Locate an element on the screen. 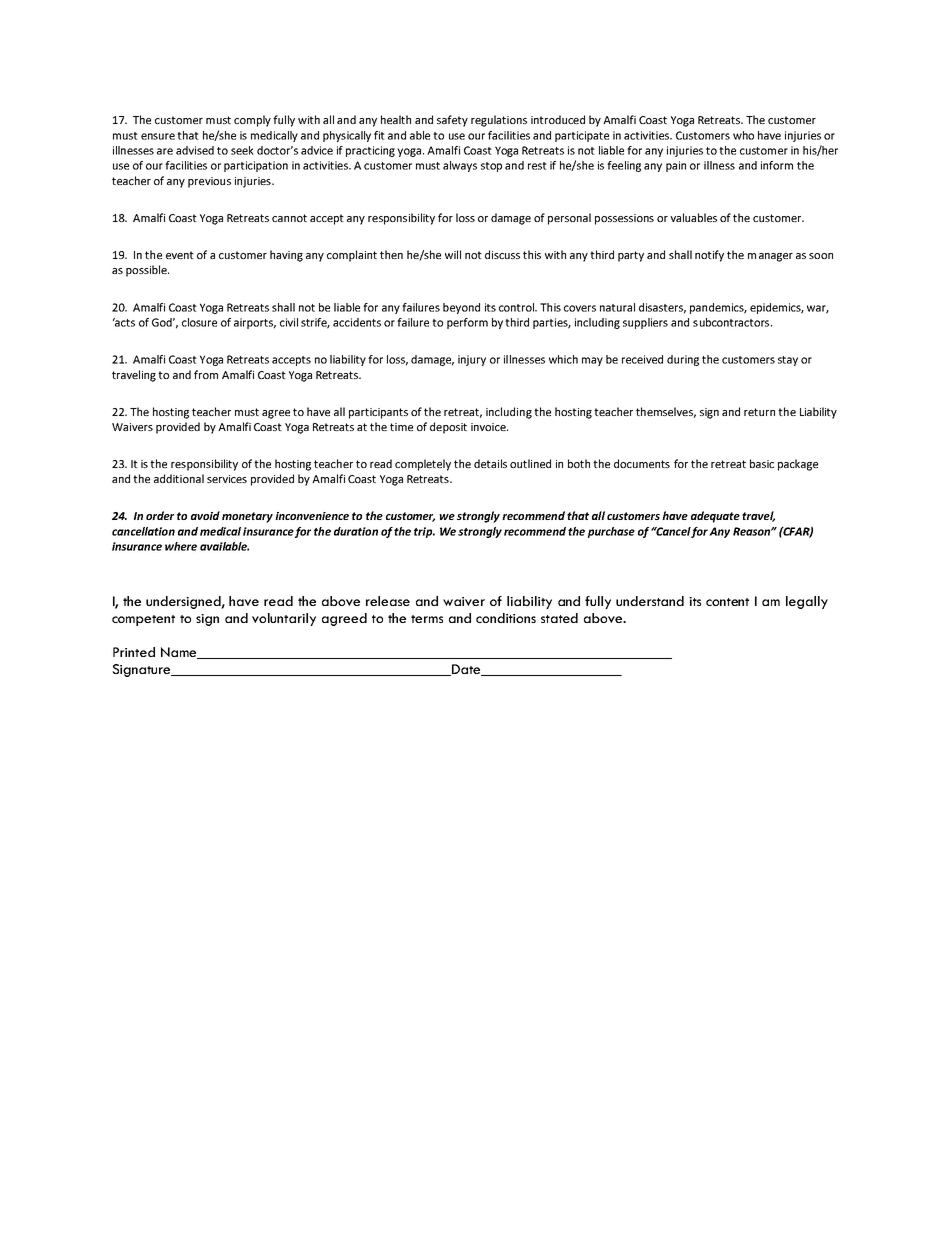  adequate is located at coordinates (715, 517).
